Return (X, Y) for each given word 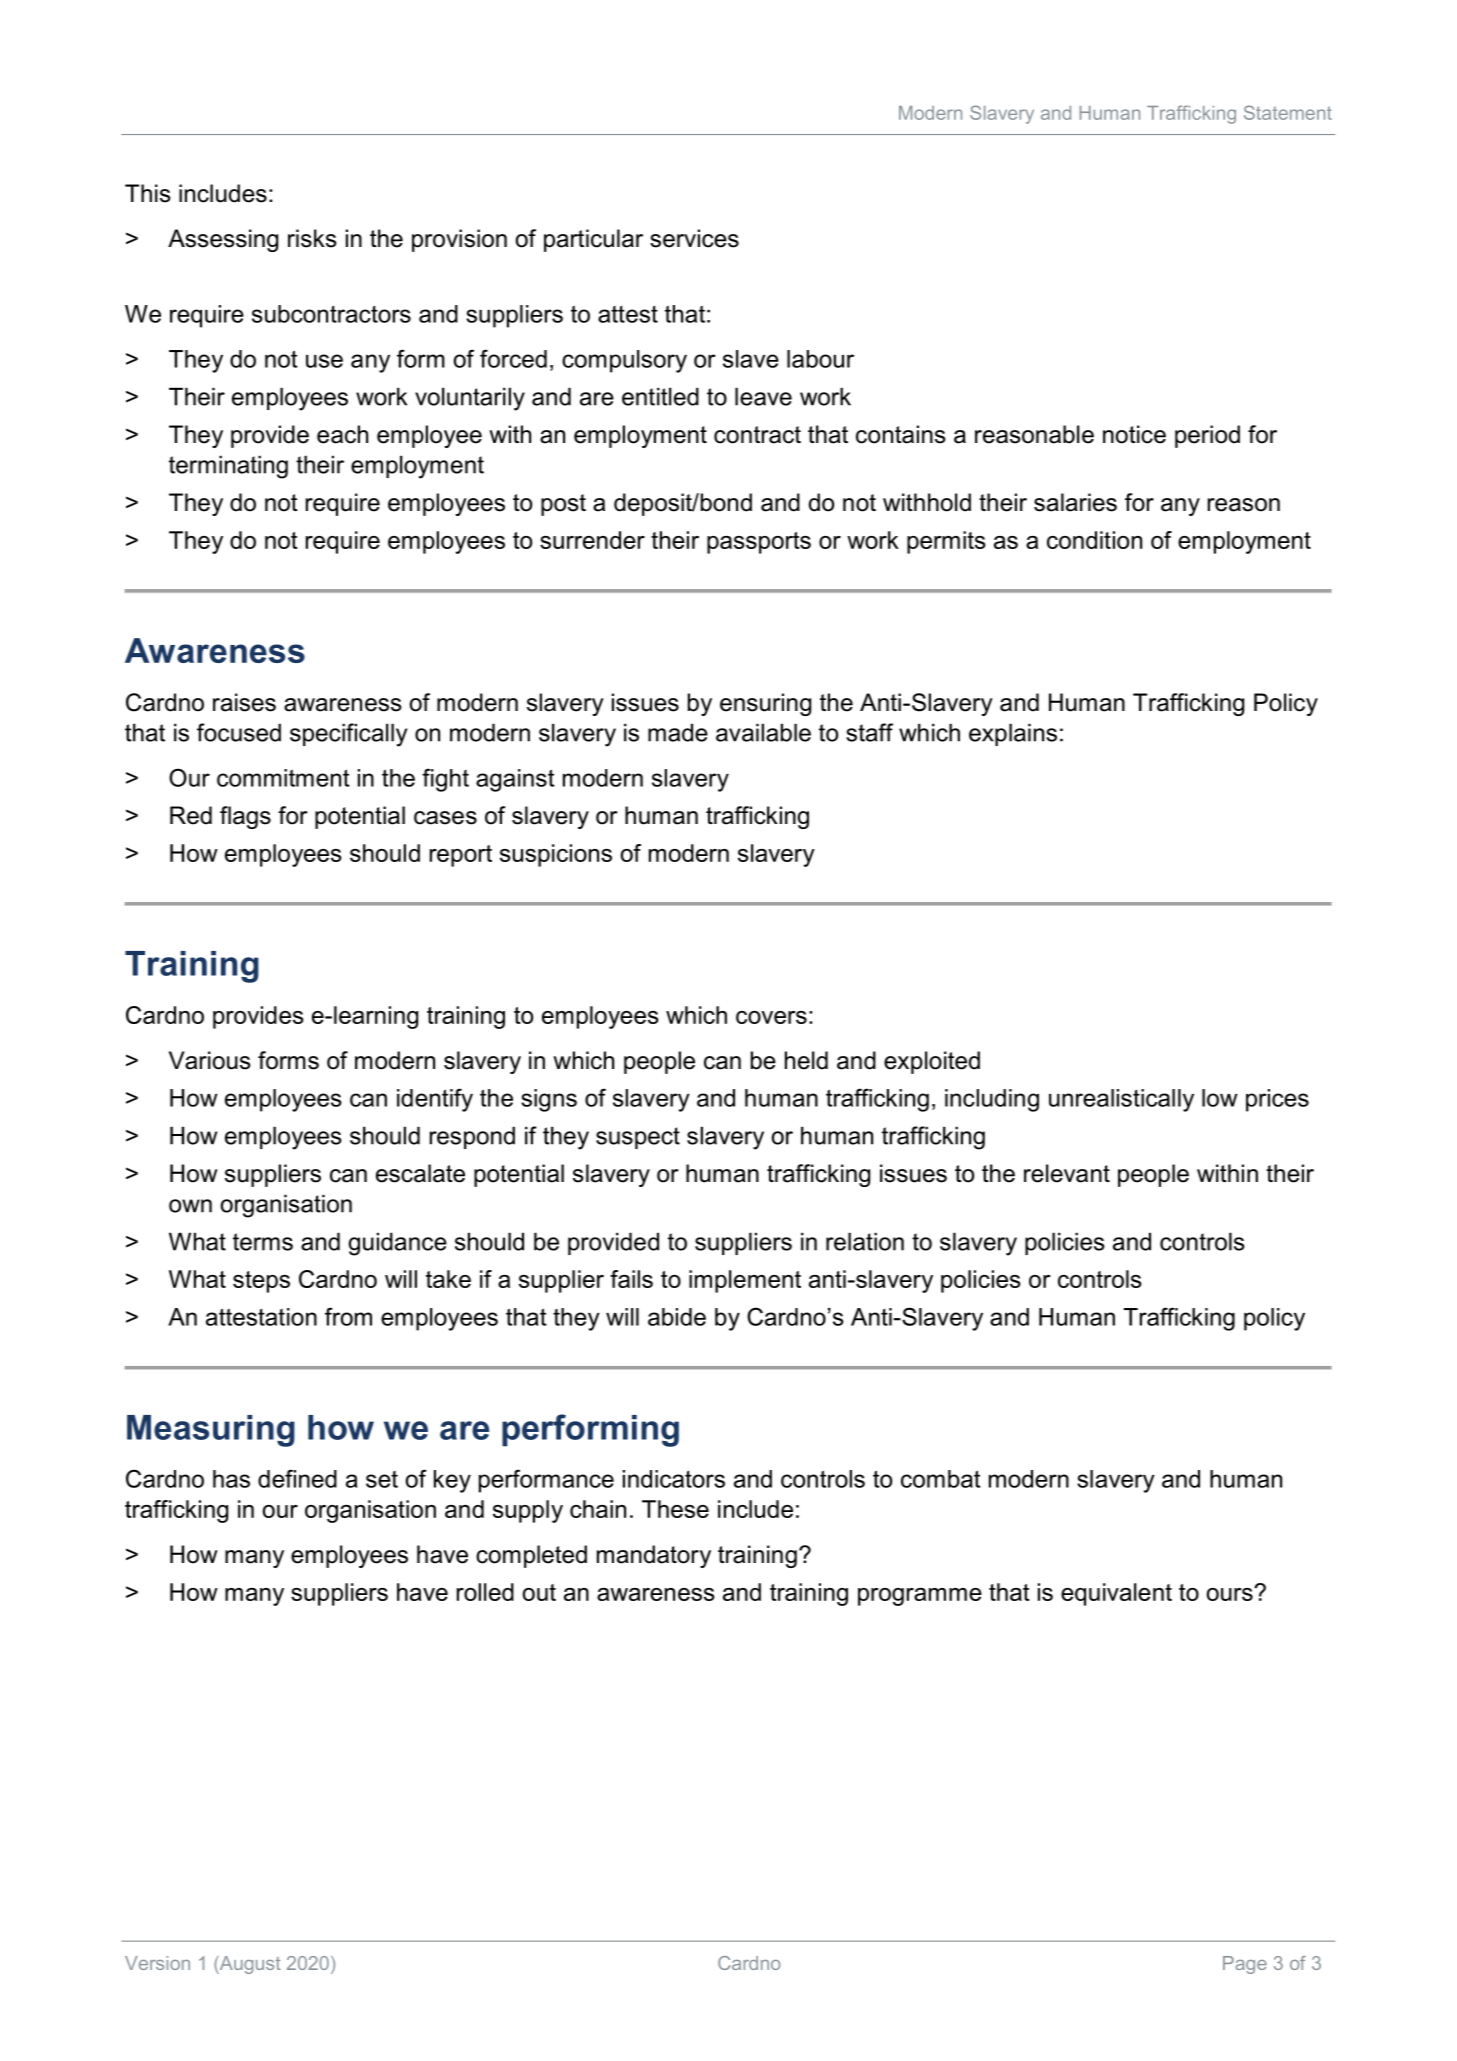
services (694, 238)
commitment (283, 778)
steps (261, 1282)
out (539, 1592)
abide (677, 1317)
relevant (1067, 1173)
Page (1245, 1965)
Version (157, 1963)
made (678, 732)
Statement (1288, 112)
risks (312, 238)
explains (1013, 734)
